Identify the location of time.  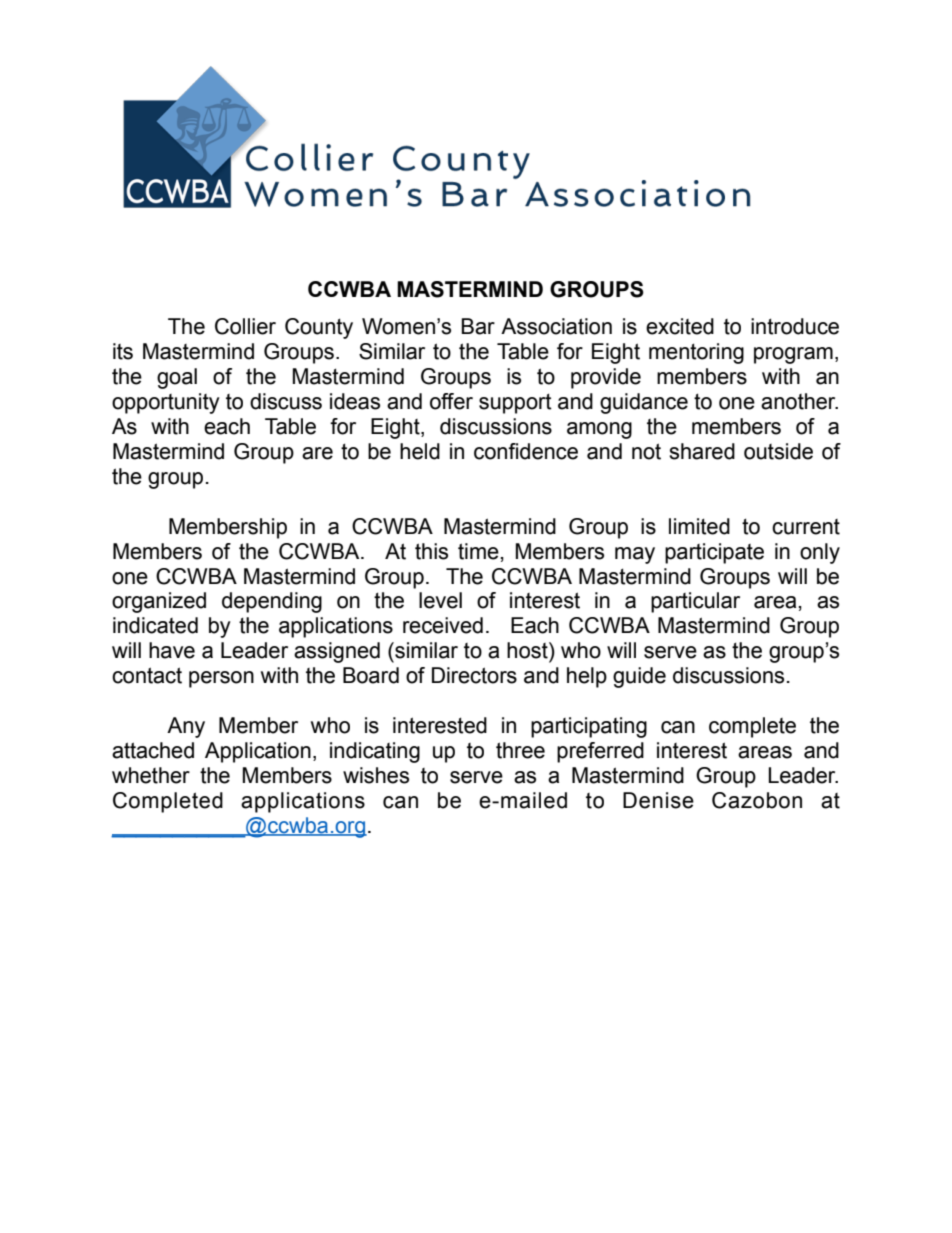
(478, 551).
